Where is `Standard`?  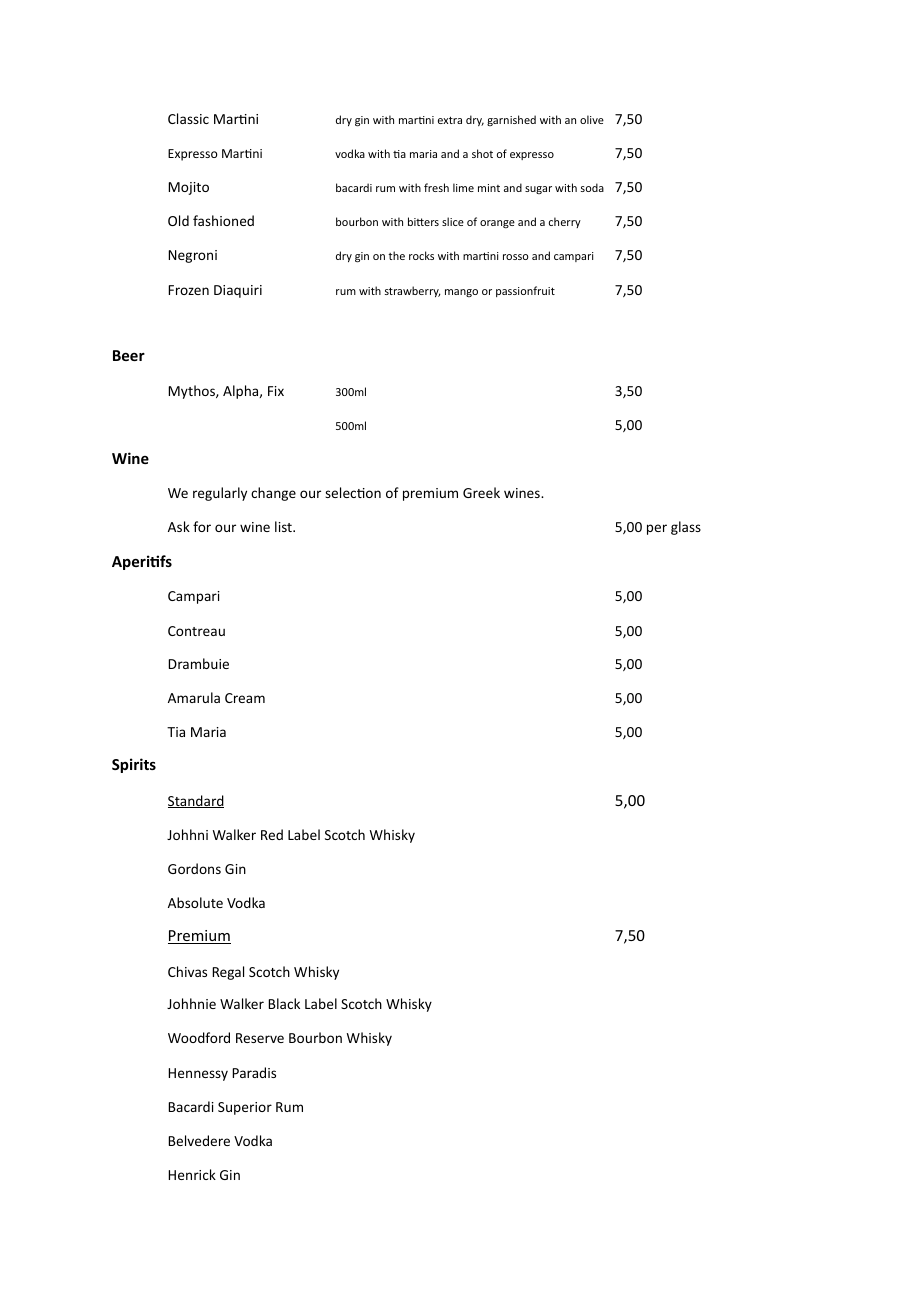
Standard is located at coordinates (196, 801).
